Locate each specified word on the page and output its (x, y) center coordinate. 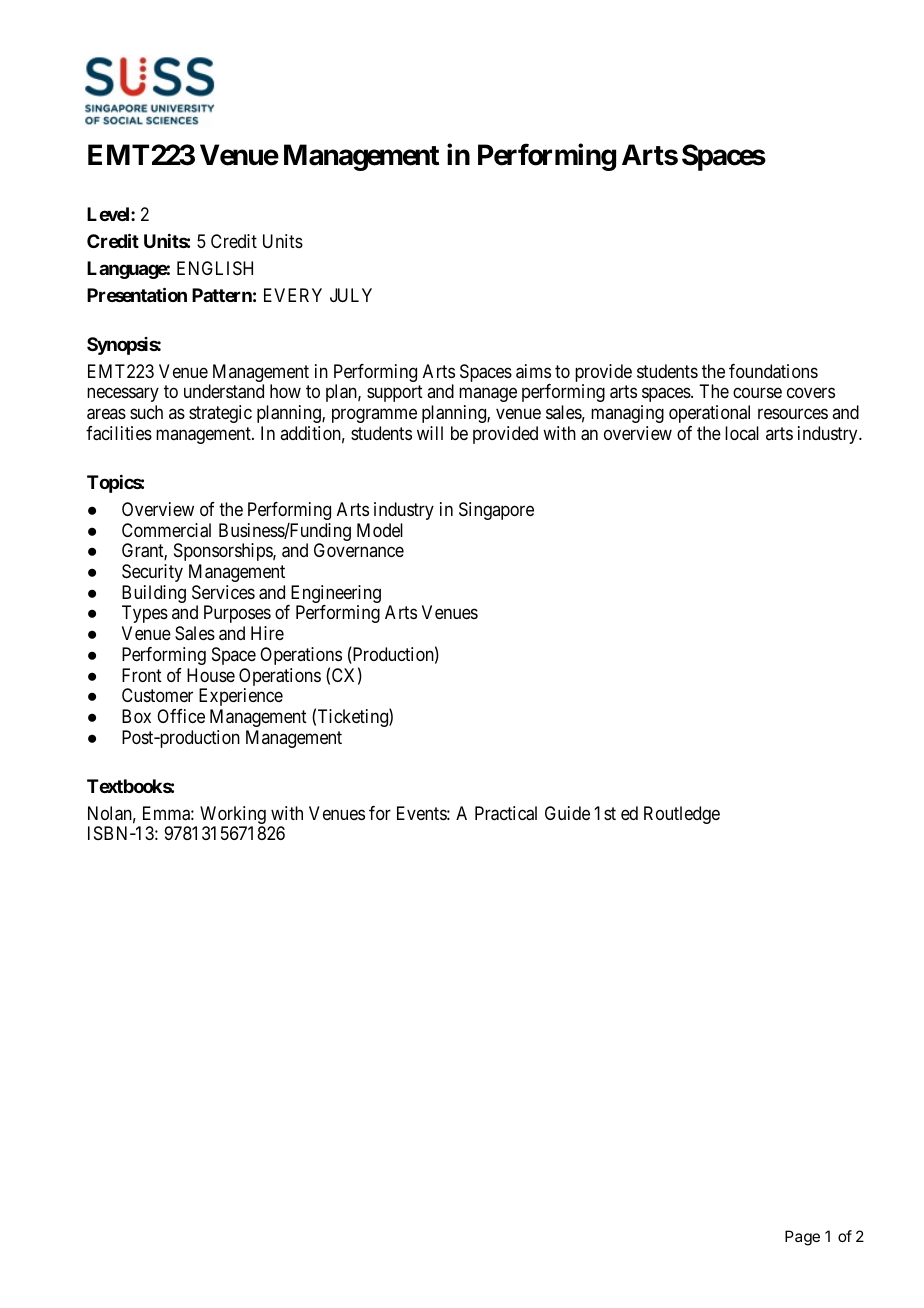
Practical (506, 813)
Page (802, 1238)
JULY (351, 295)
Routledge (682, 815)
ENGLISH (215, 268)
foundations (773, 371)
